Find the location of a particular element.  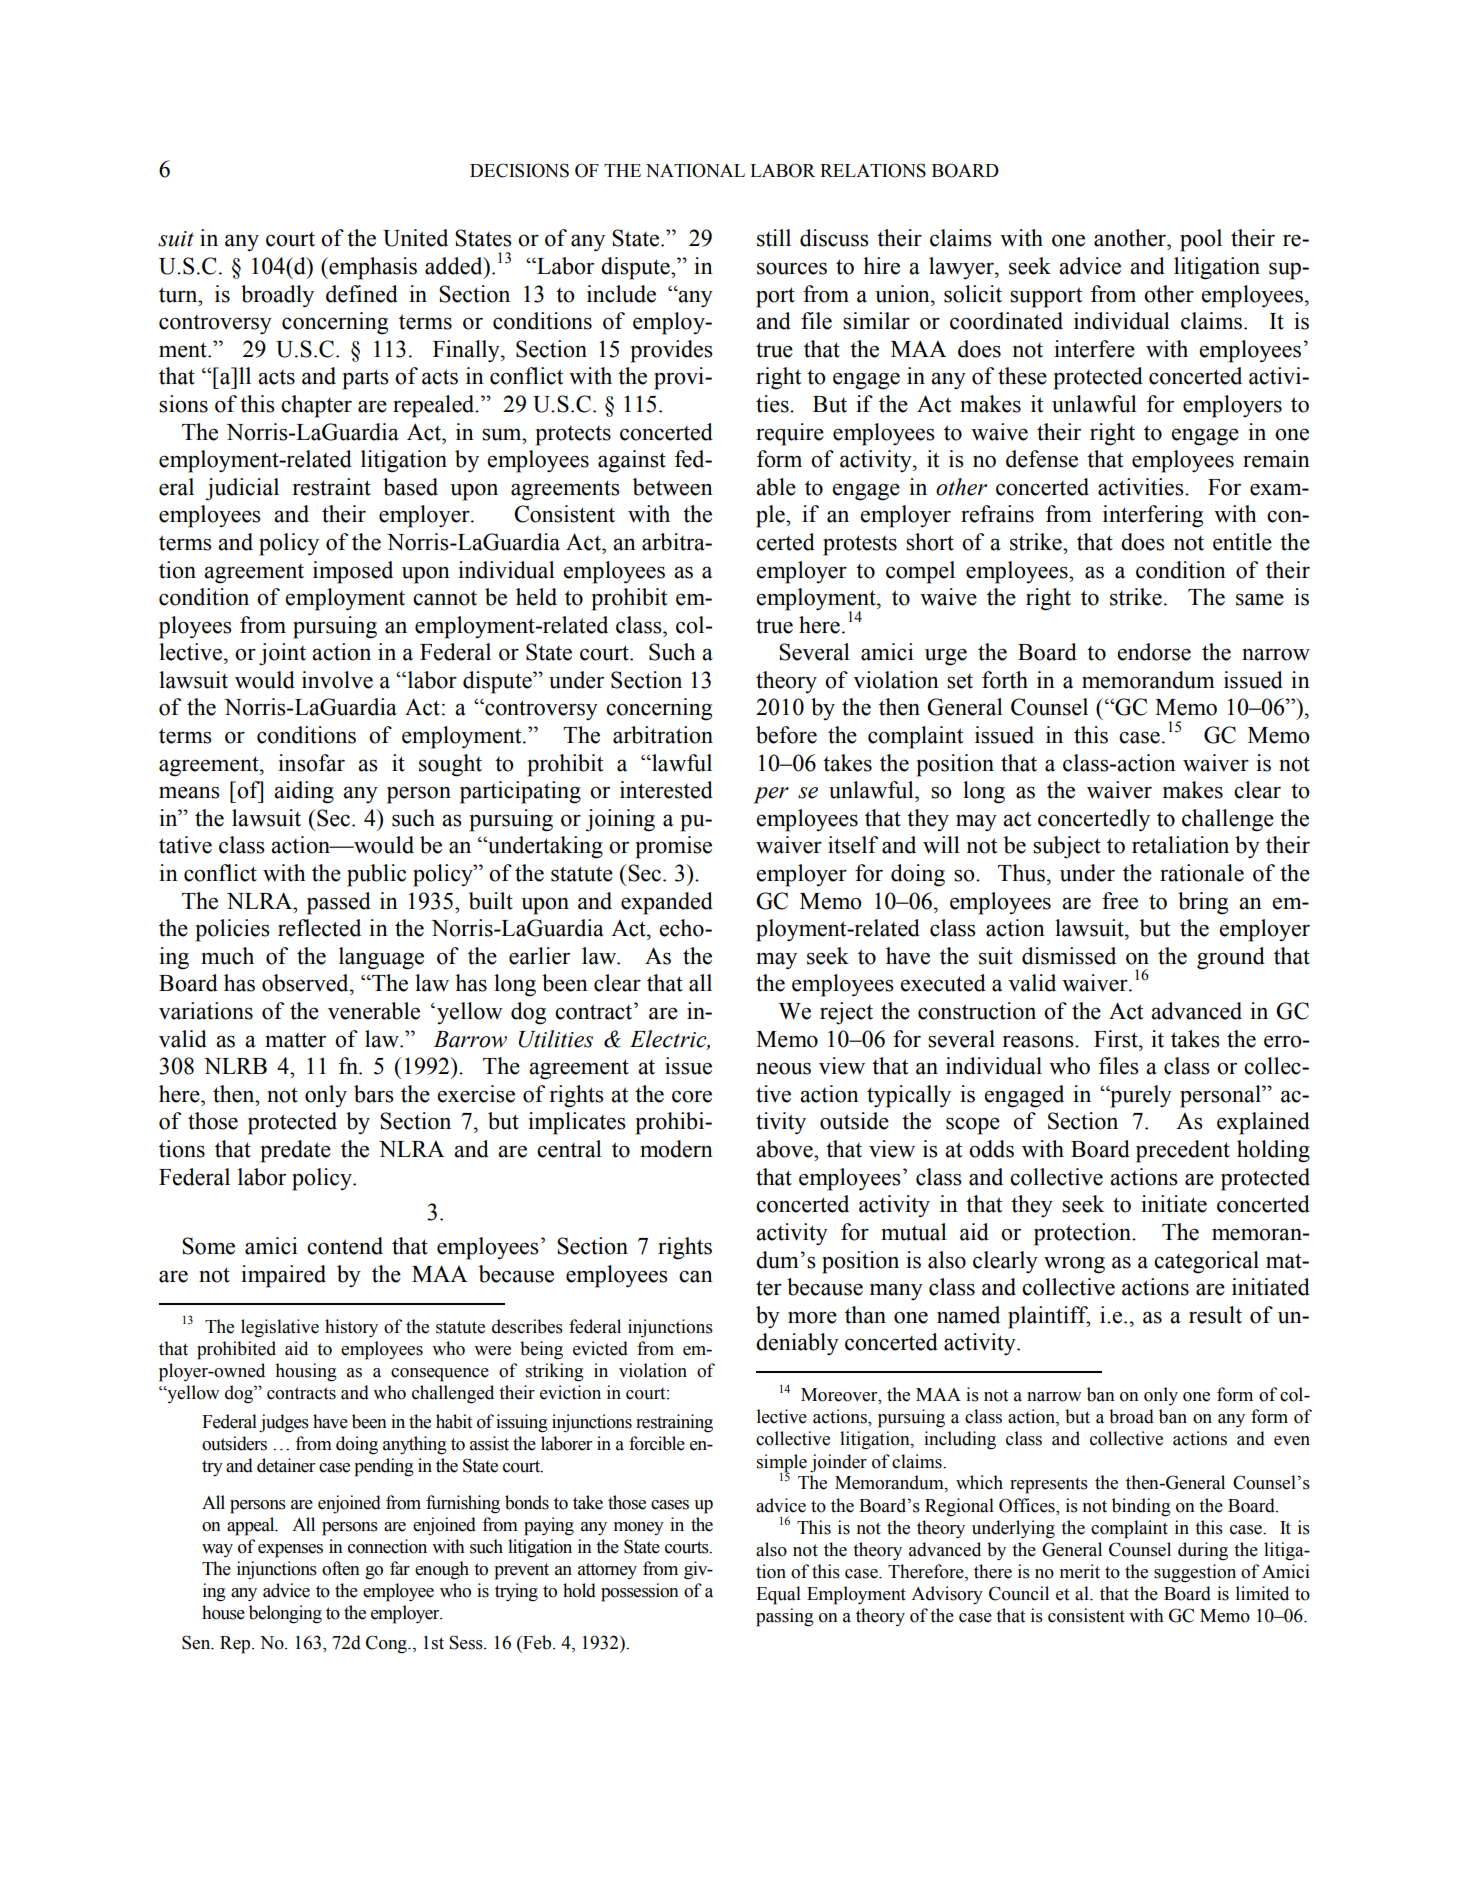

categorical is located at coordinates (1206, 1262).
